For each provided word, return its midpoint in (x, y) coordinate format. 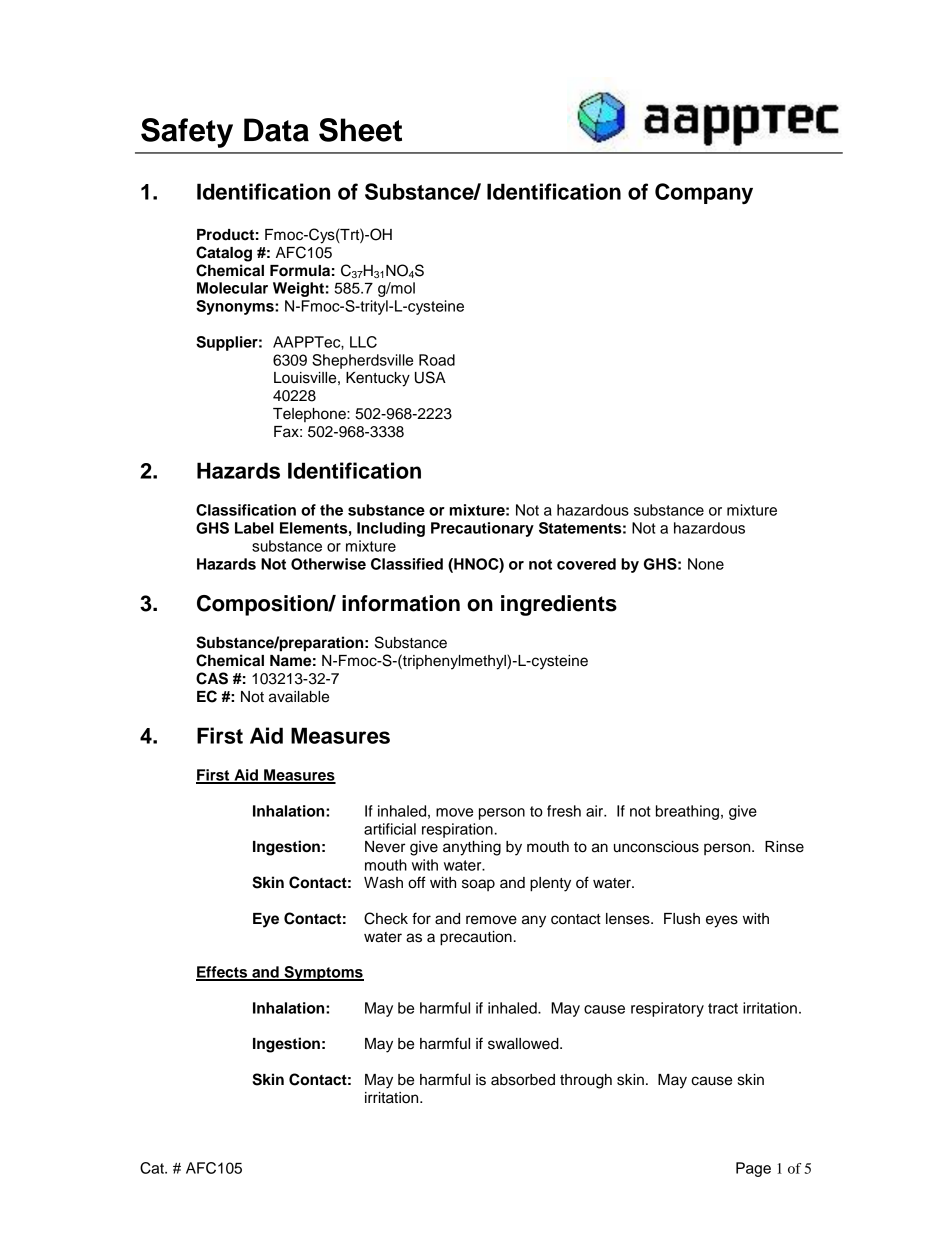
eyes (722, 921)
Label (254, 528)
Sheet (360, 130)
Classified (407, 564)
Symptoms (323, 973)
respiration (457, 830)
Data (276, 130)
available (299, 697)
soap (478, 885)
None (706, 564)
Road (437, 360)
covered (586, 564)
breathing (687, 812)
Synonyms (236, 307)
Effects (223, 973)
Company (704, 193)
